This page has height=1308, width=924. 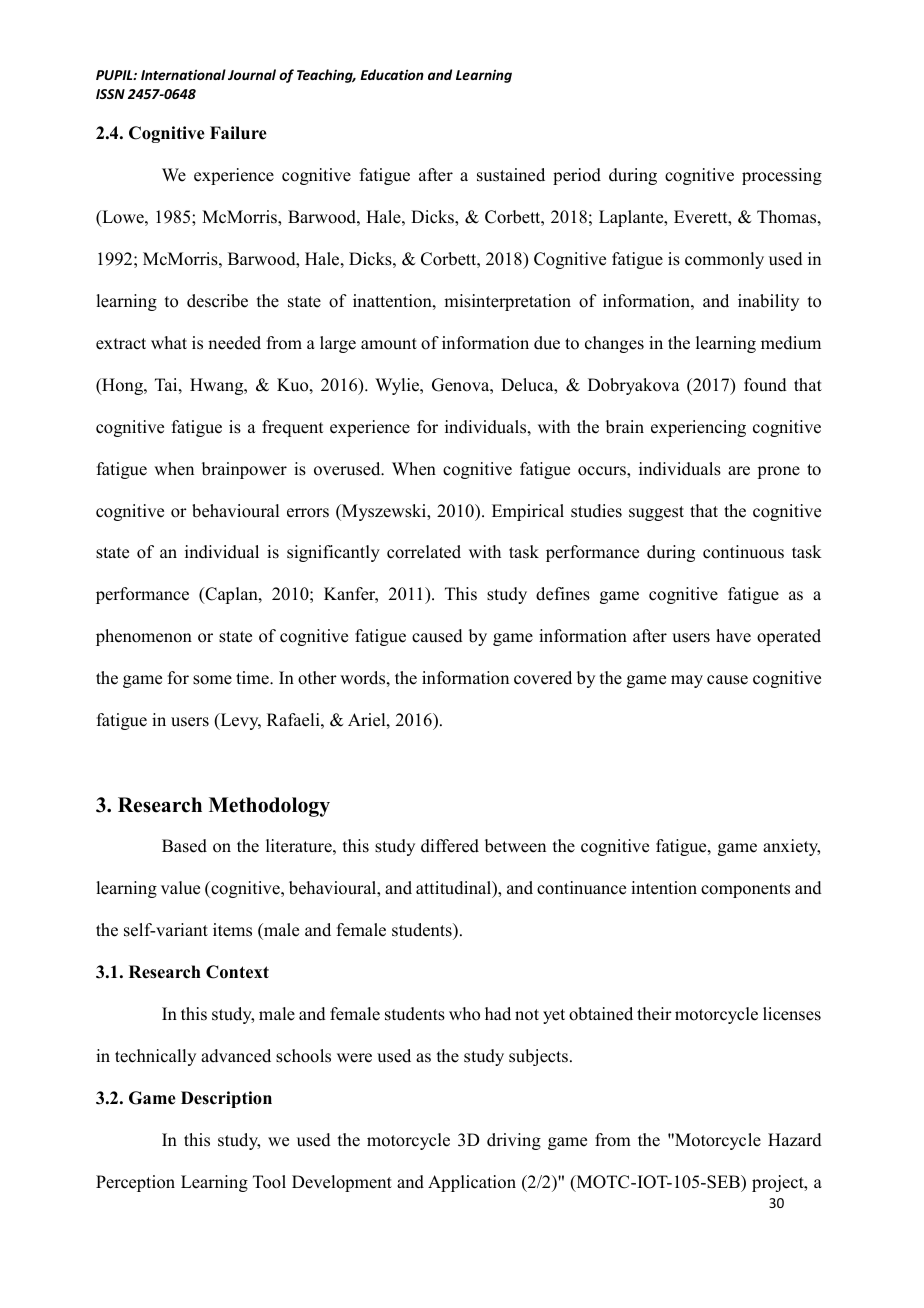 What do you see at coordinates (184, 846) in the page?
I see `Based` at bounding box center [184, 846].
